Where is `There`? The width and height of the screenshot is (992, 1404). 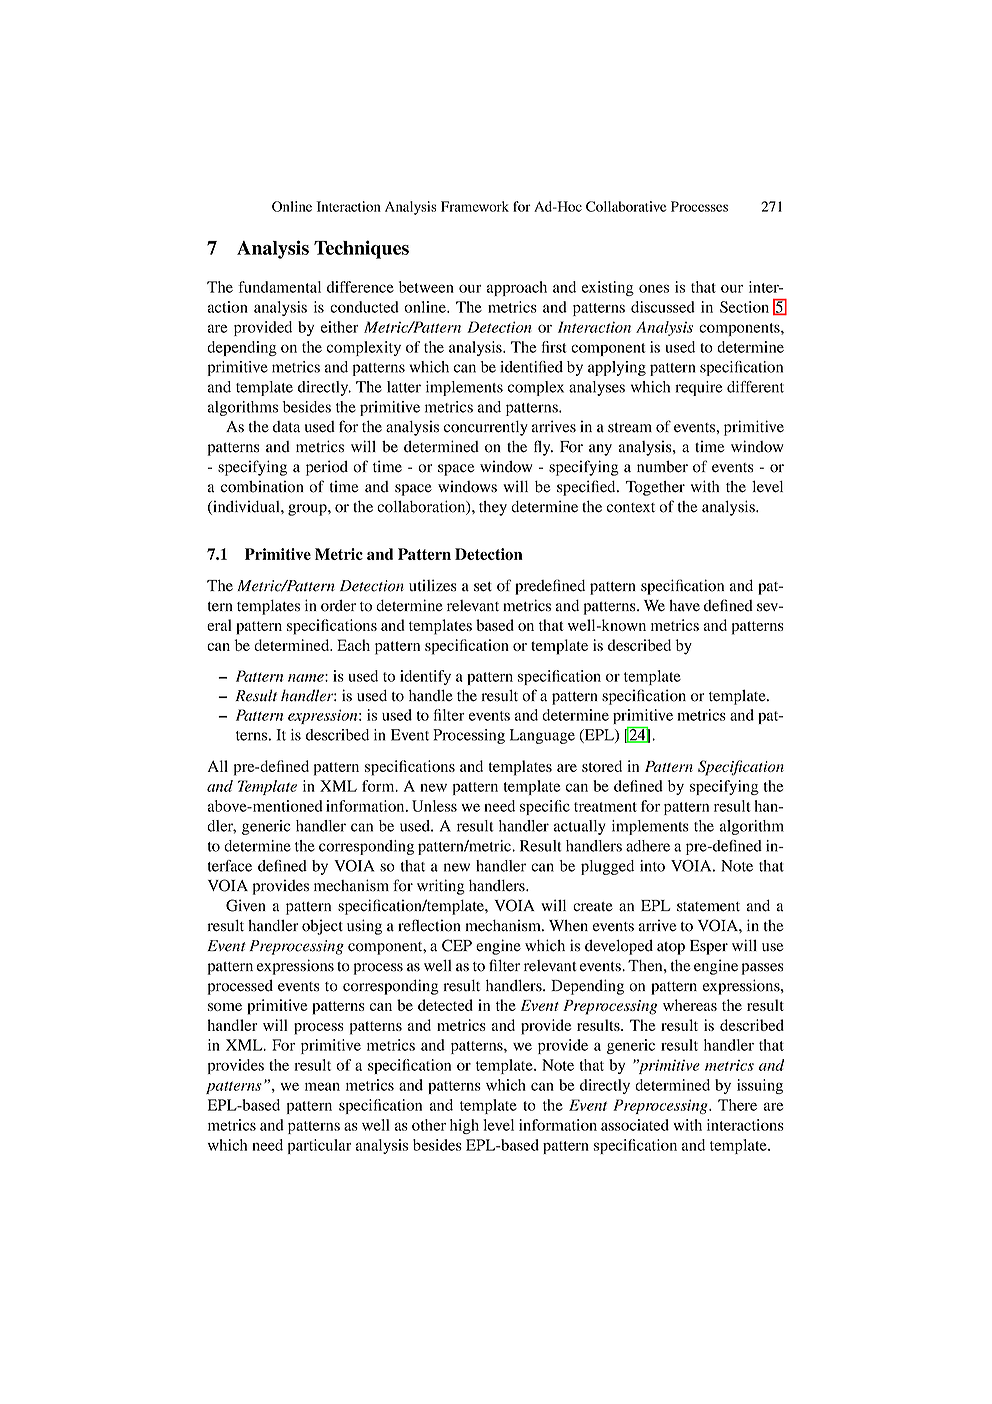
There is located at coordinates (737, 1105).
